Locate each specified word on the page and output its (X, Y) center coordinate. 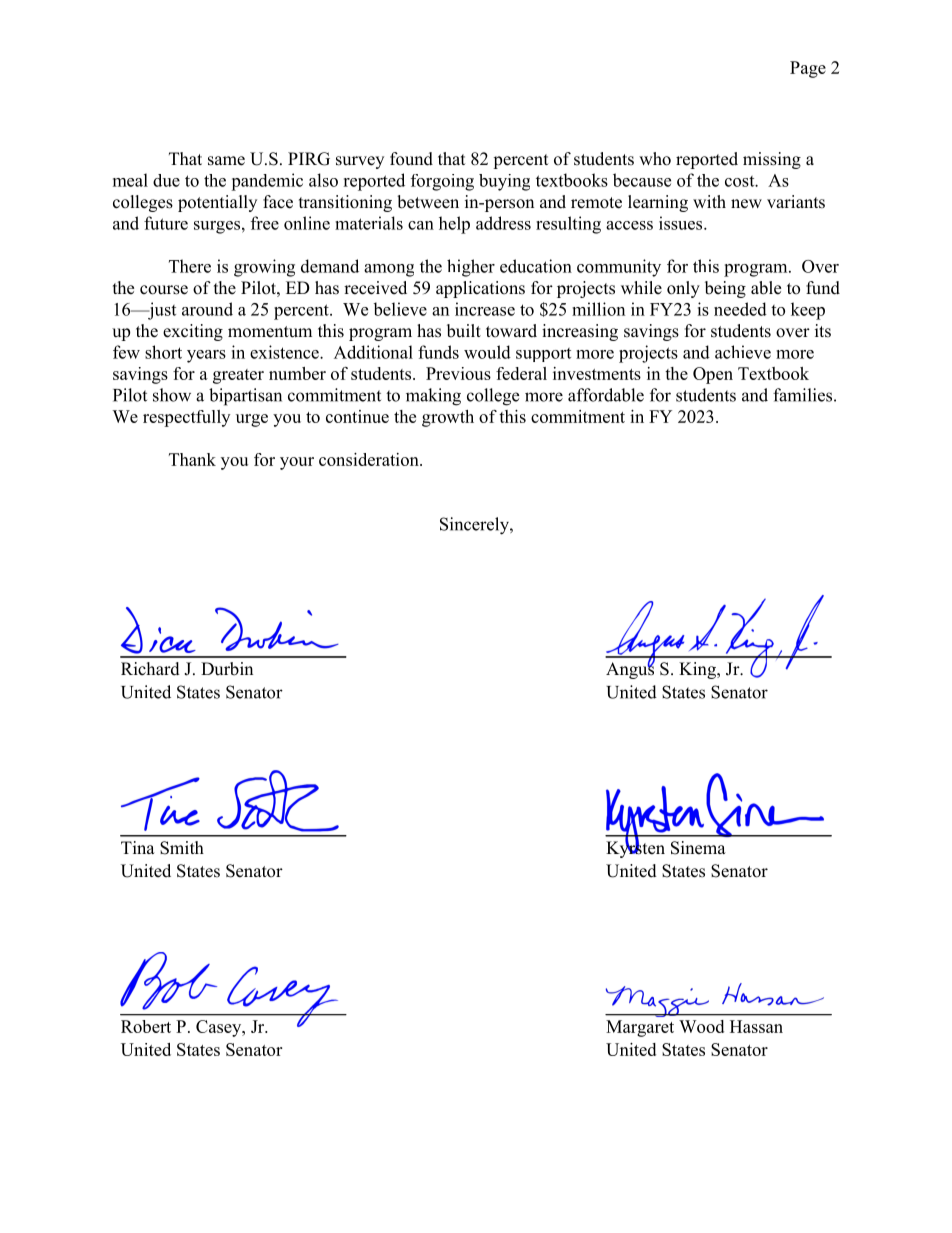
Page (808, 69)
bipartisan (245, 397)
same (226, 161)
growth (448, 418)
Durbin (227, 669)
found (411, 159)
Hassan (756, 1026)
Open (713, 375)
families (802, 395)
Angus (630, 669)
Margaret (640, 1028)
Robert (146, 1026)
